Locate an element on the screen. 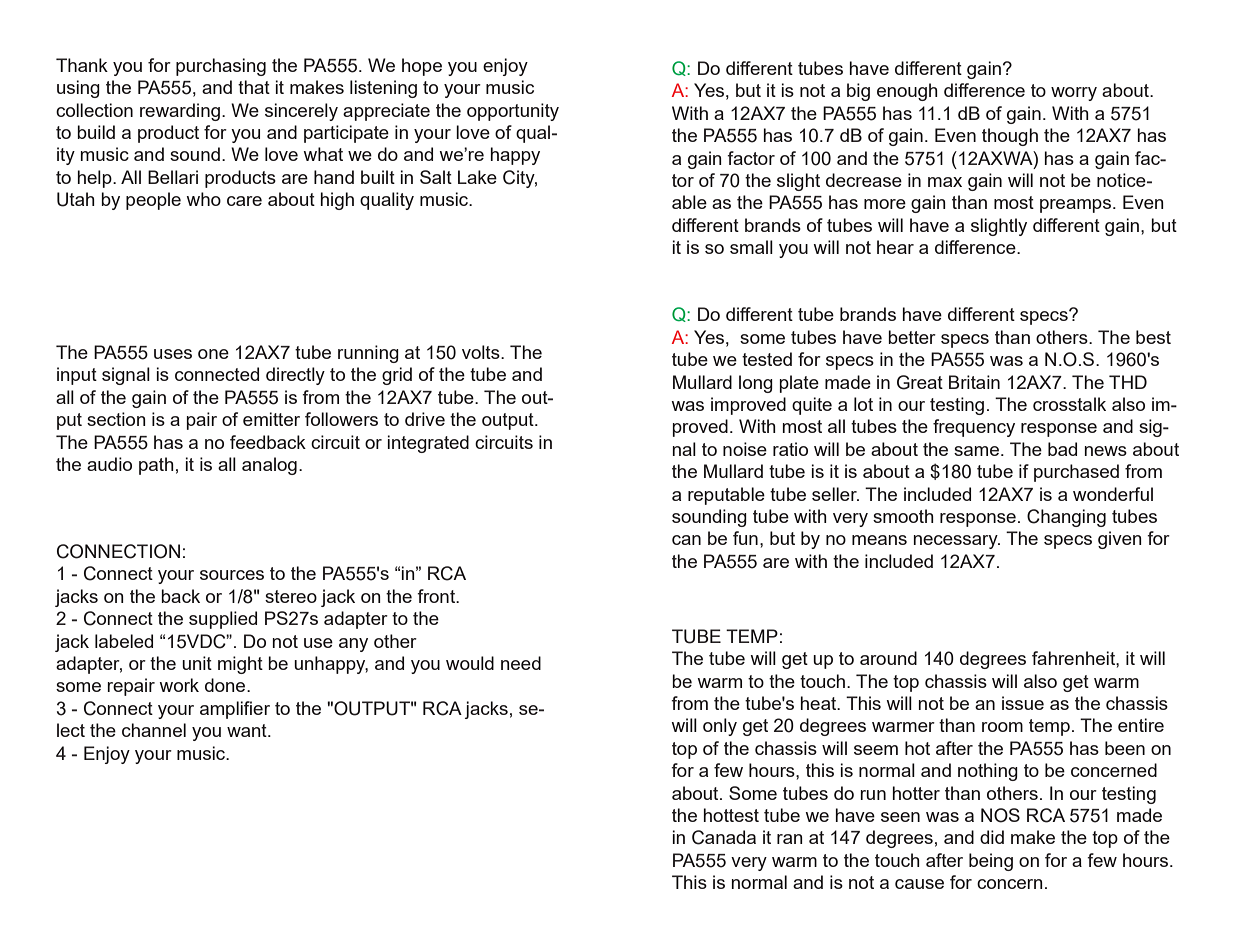 This screenshot has width=1233, height=952. necessary is located at coordinates (956, 542).
